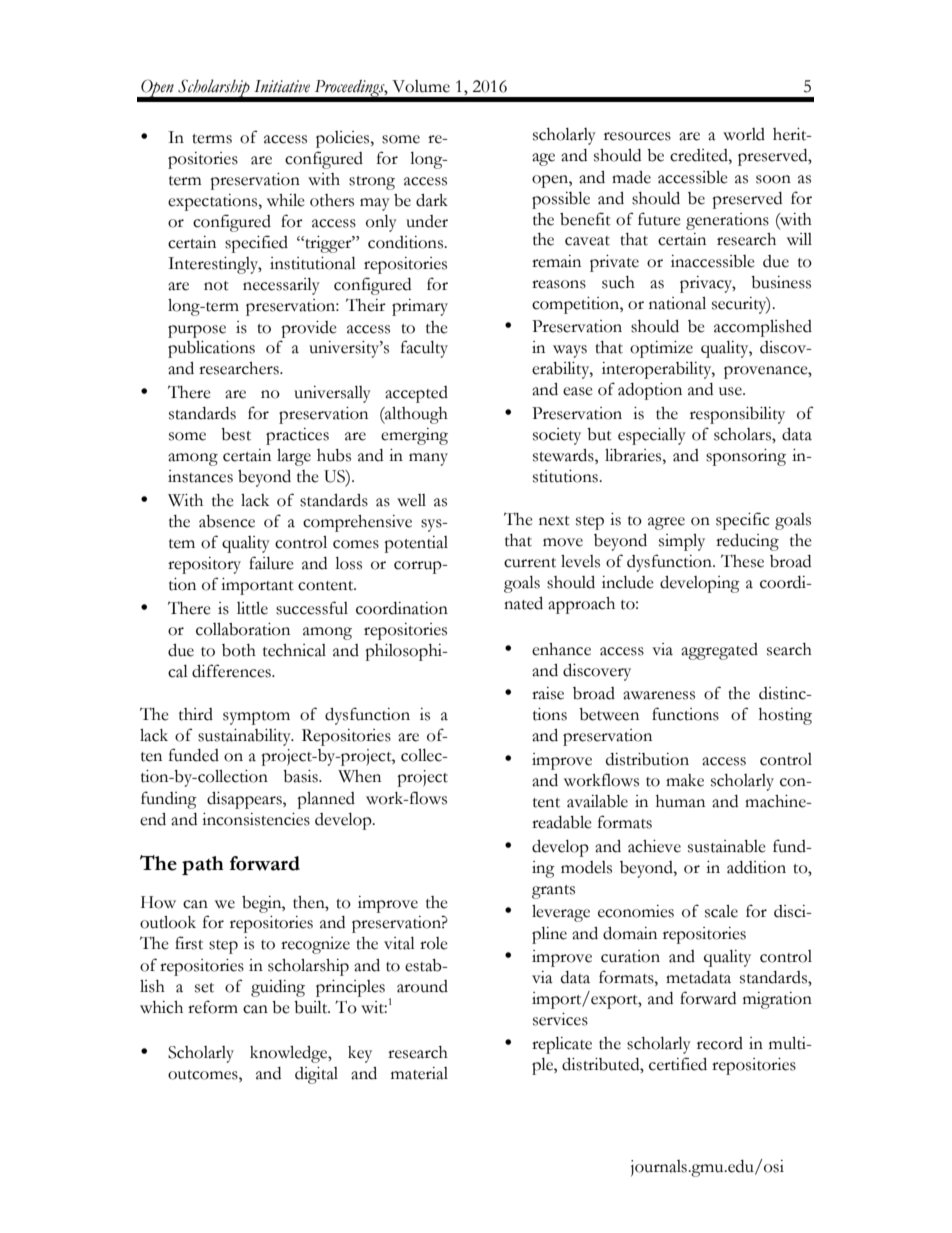 This screenshot has height=1233, width=952. What do you see at coordinates (282, 86) in the screenshot?
I see `Initiative` at bounding box center [282, 86].
